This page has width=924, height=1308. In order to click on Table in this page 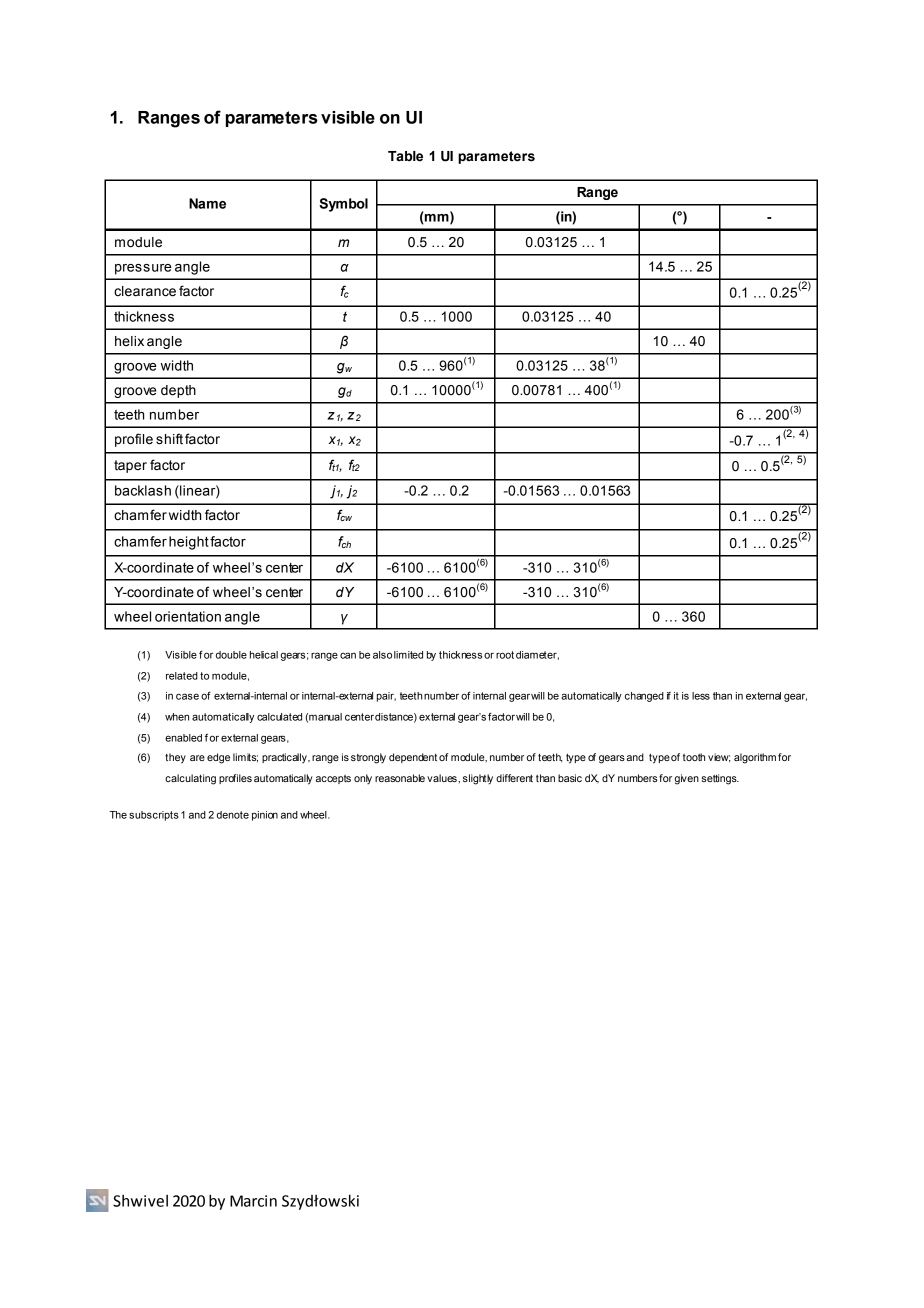, I will do `click(405, 156)`.
